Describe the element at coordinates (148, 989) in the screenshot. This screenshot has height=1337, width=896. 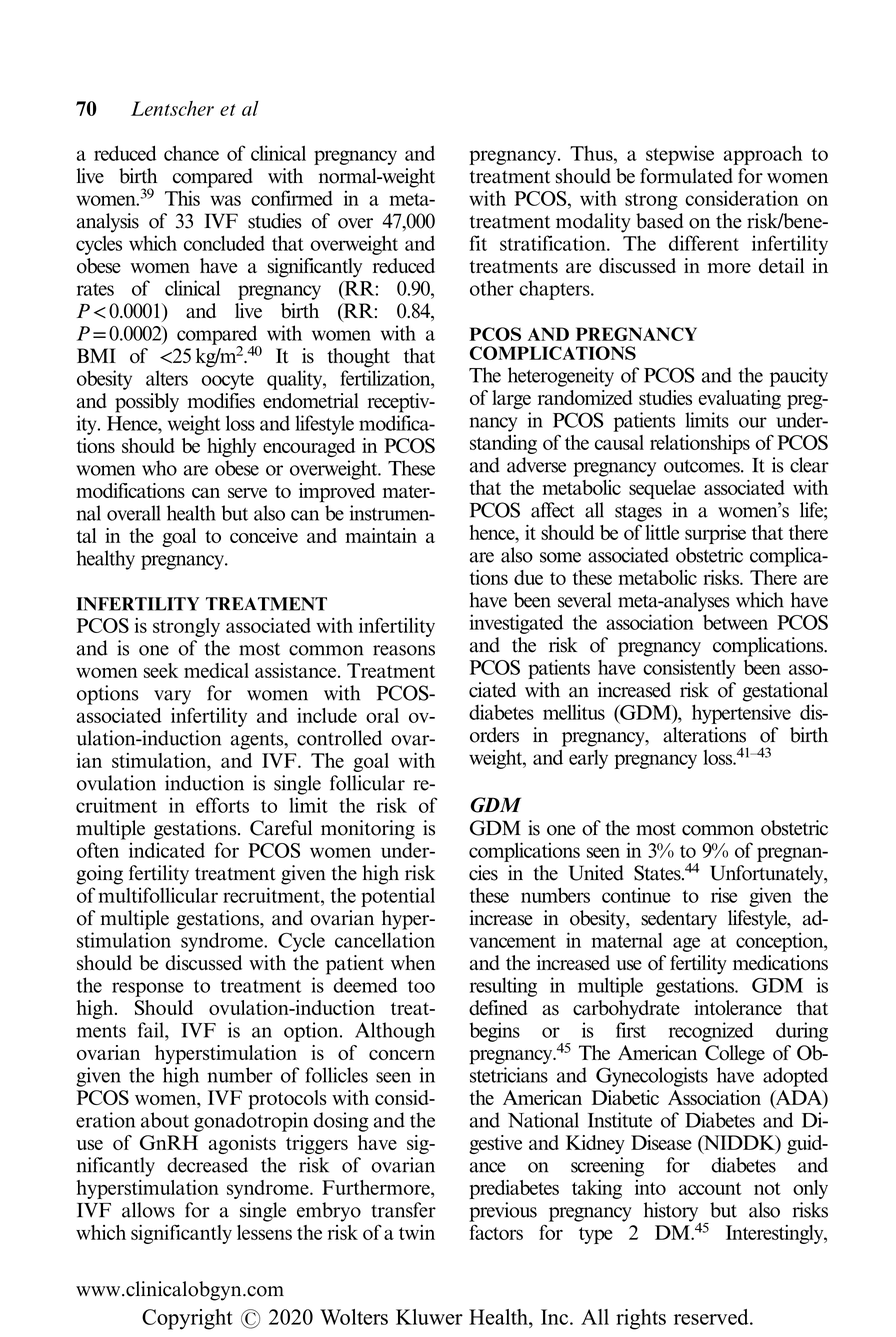
I see `response` at that location.
